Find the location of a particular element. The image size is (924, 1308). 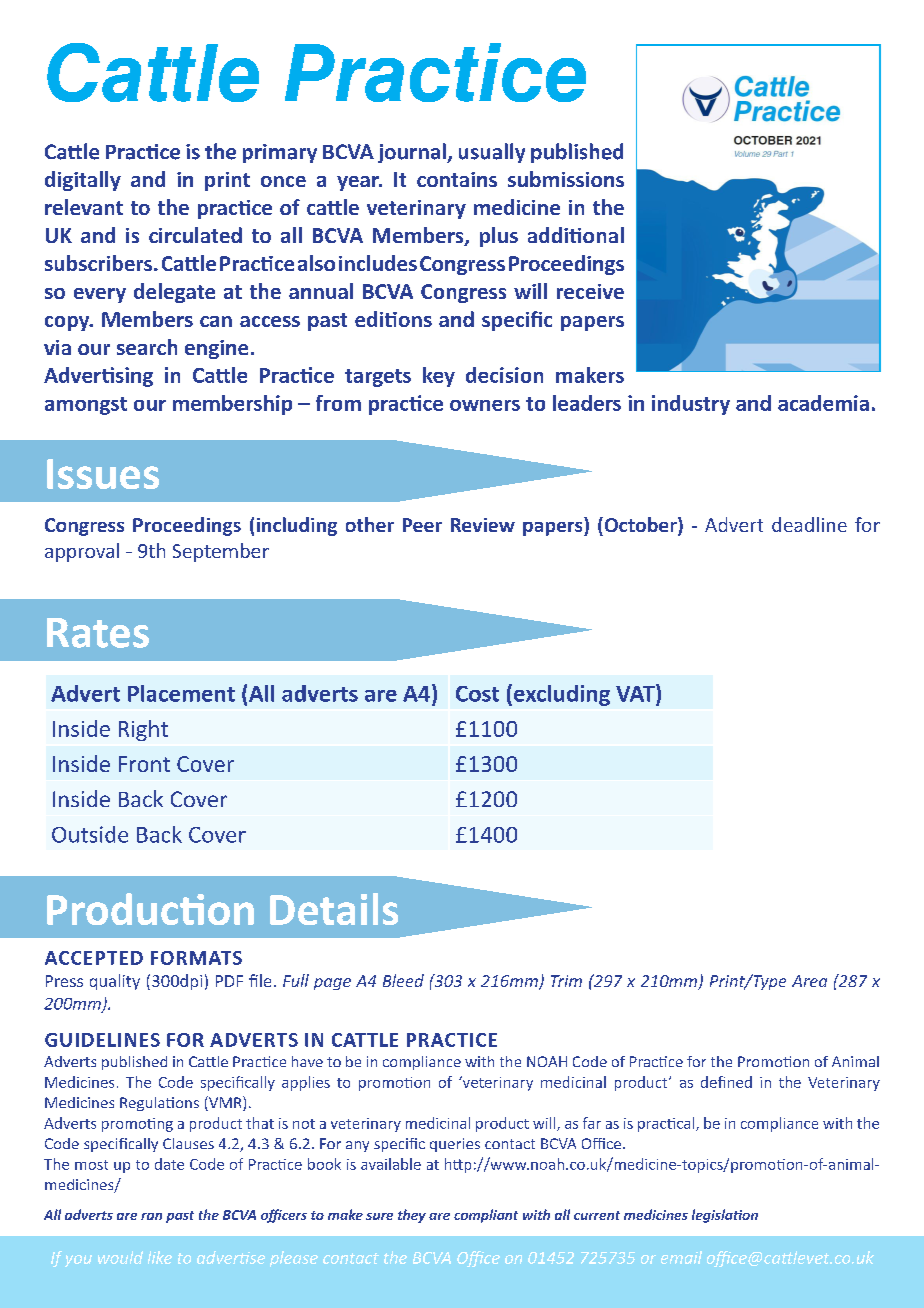

owners is located at coordinates (485, 405).
